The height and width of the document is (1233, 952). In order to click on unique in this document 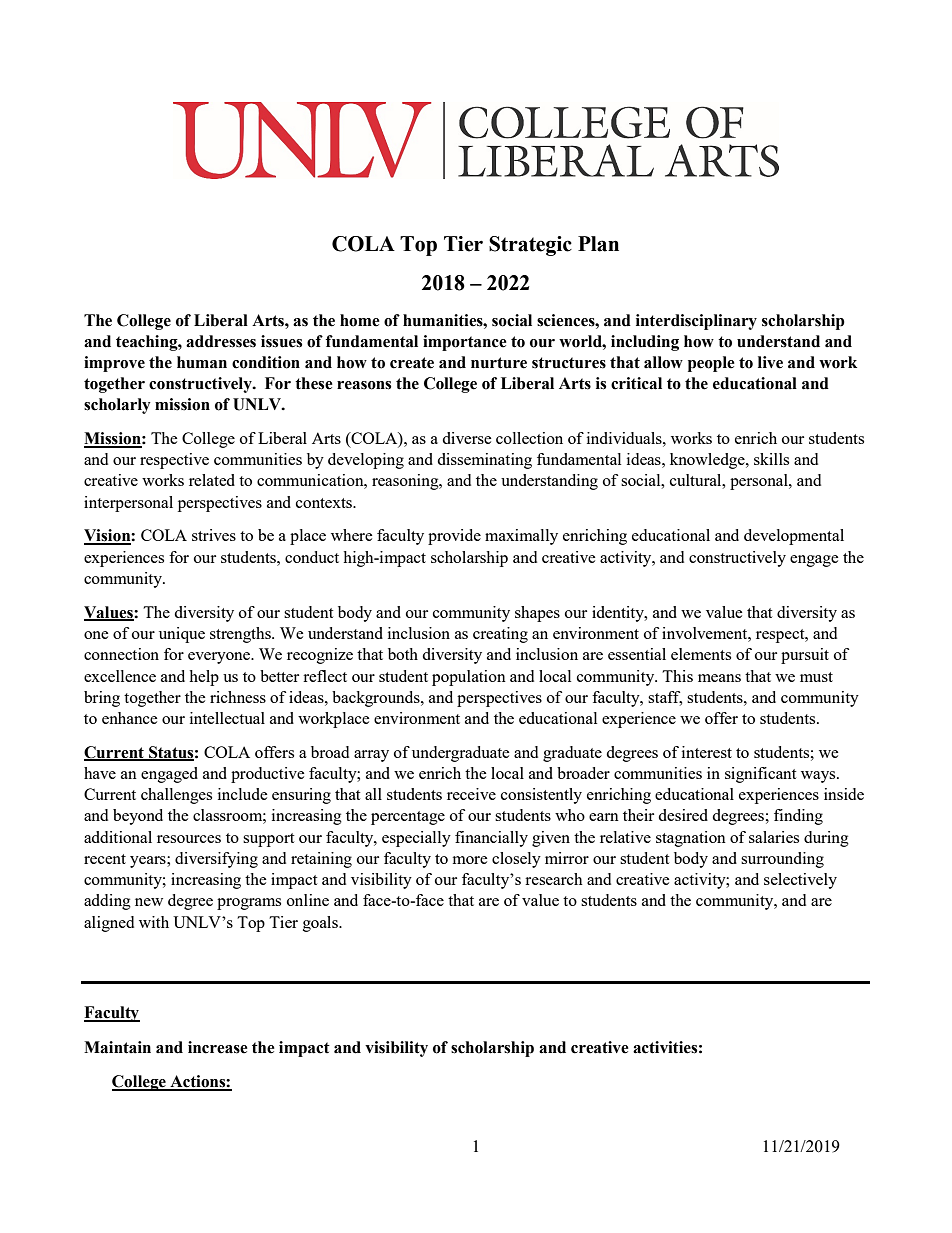, I will do `click(182, 635)`.
